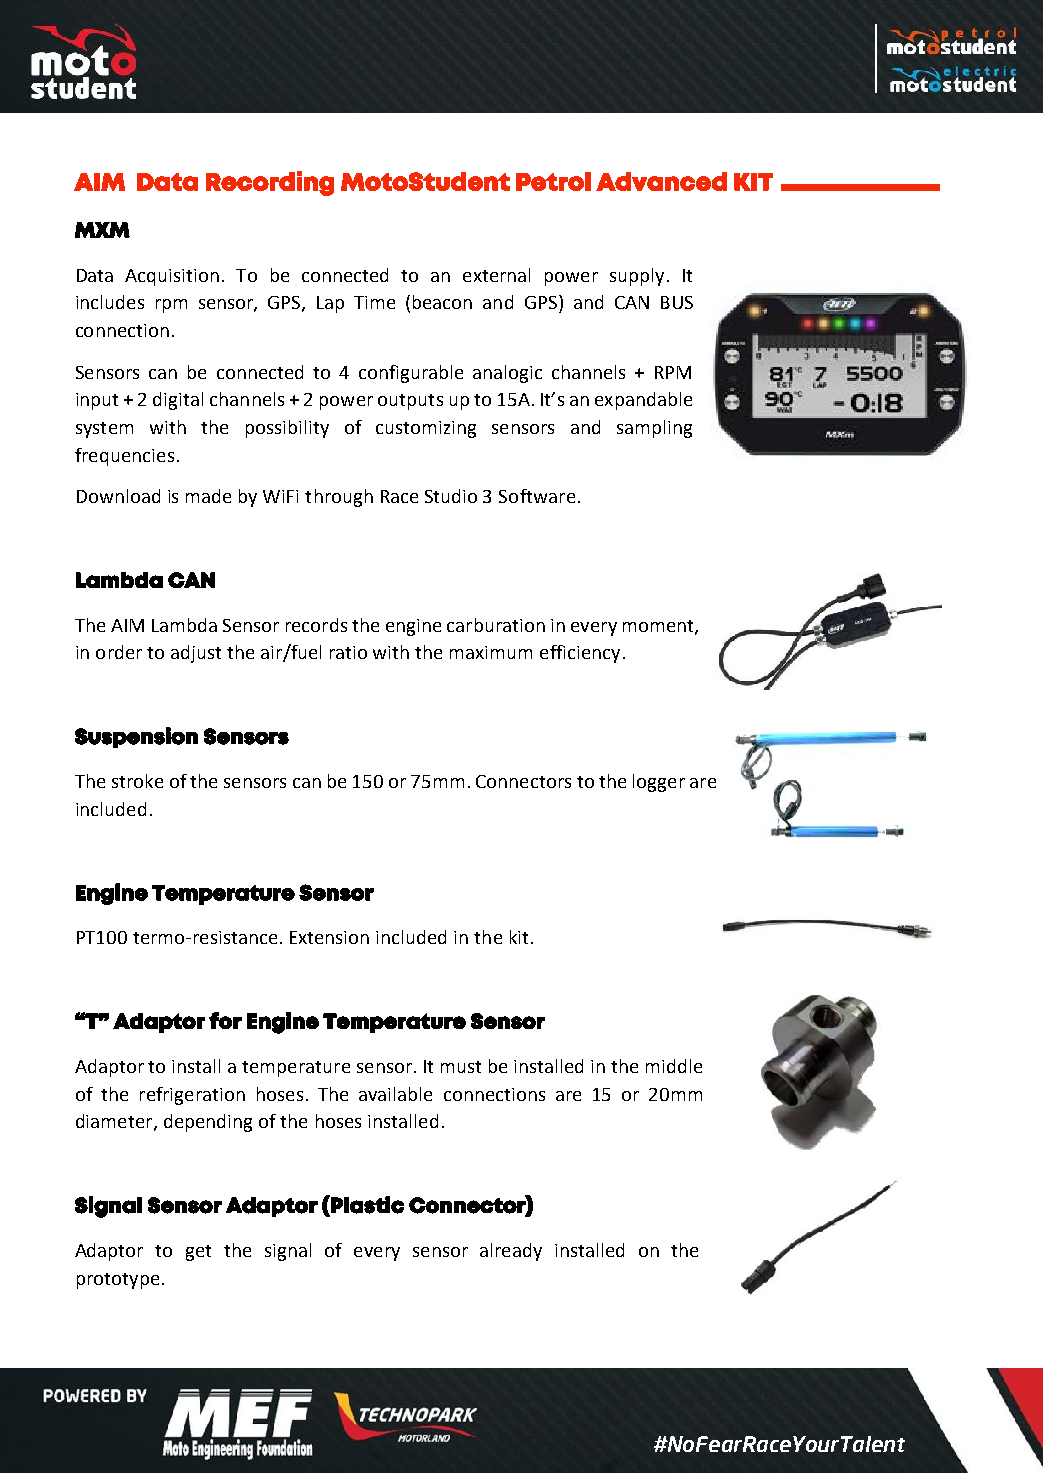  What do you see at coordinates (659, 783) in the document?
I see `logger` at bounding box center [659, 783].
